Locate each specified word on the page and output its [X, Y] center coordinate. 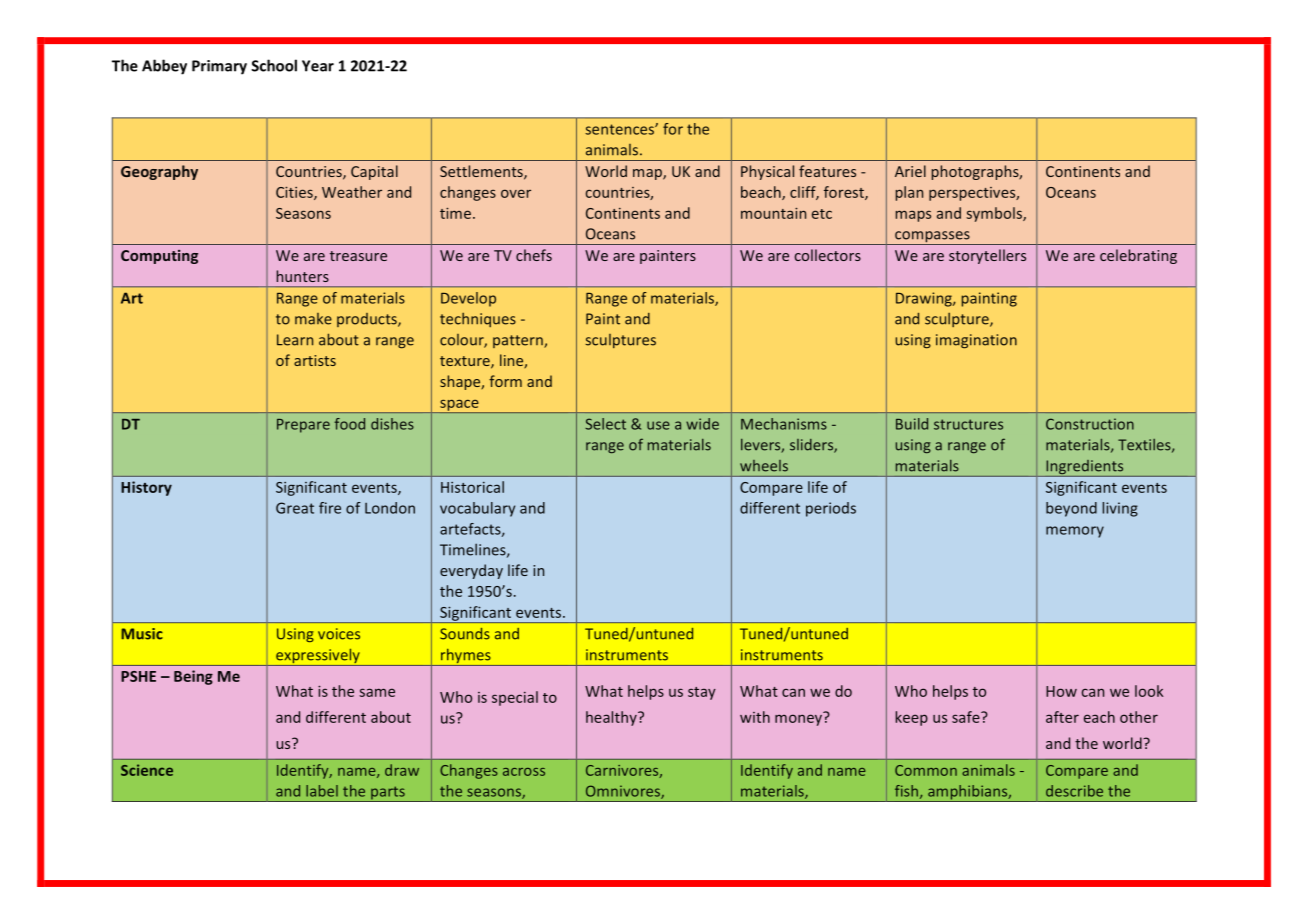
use [658, 425]
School [274, 65]
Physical [767, 172]
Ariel [910, 171]
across [524, 772]
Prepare [303, 426]
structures [968, 424]
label [322, 791]
